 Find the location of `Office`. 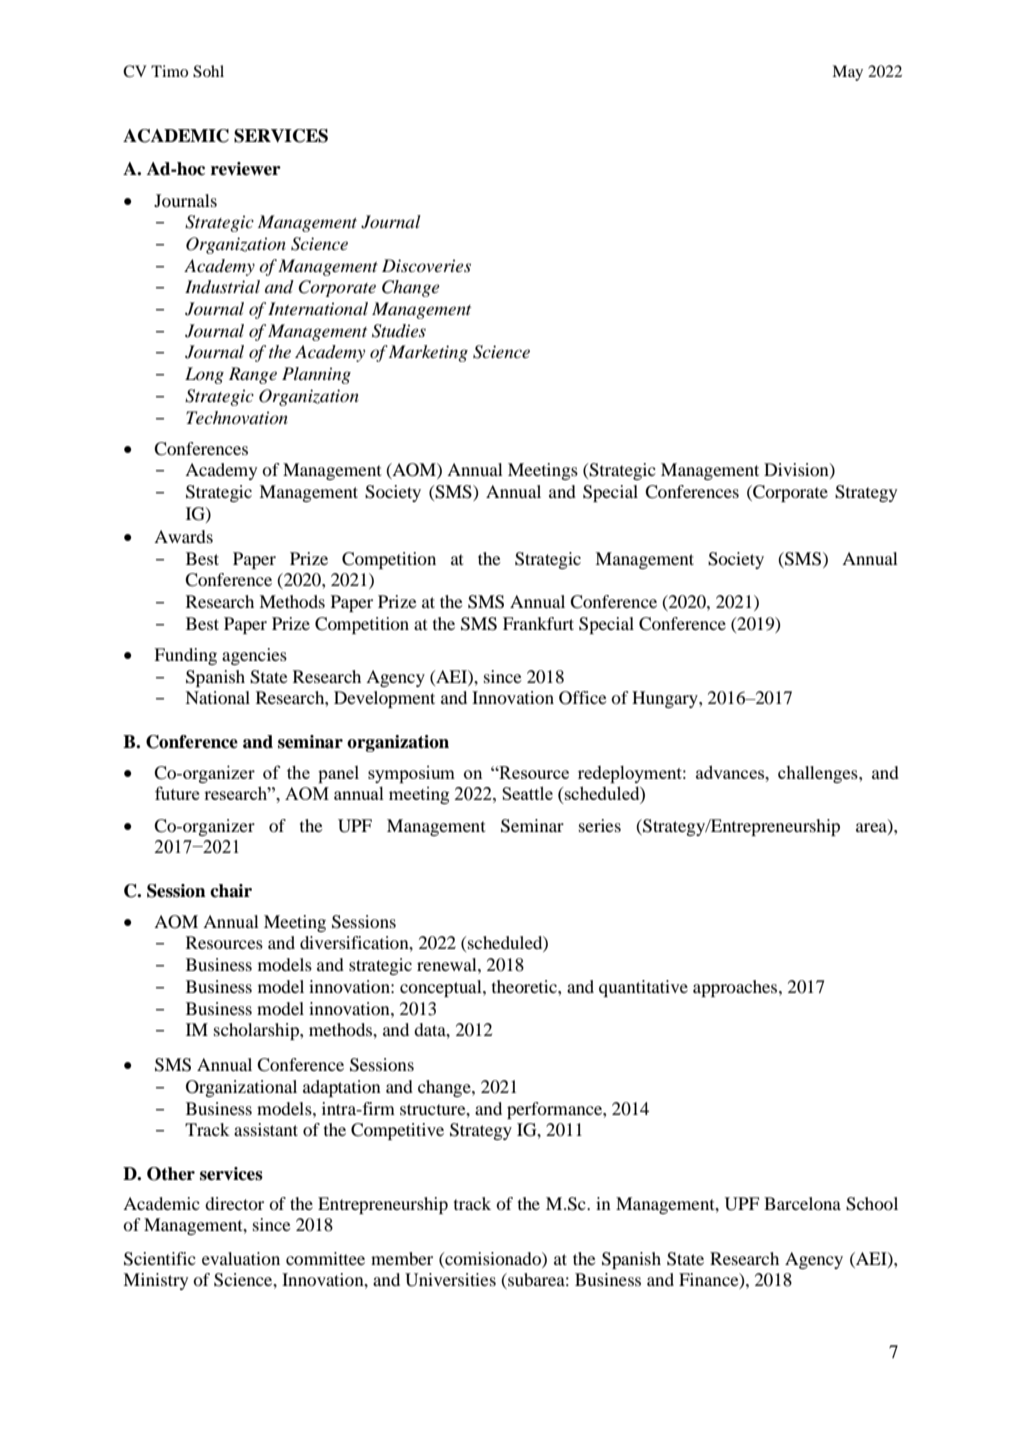

Office is located at coordinates (583, 698).
